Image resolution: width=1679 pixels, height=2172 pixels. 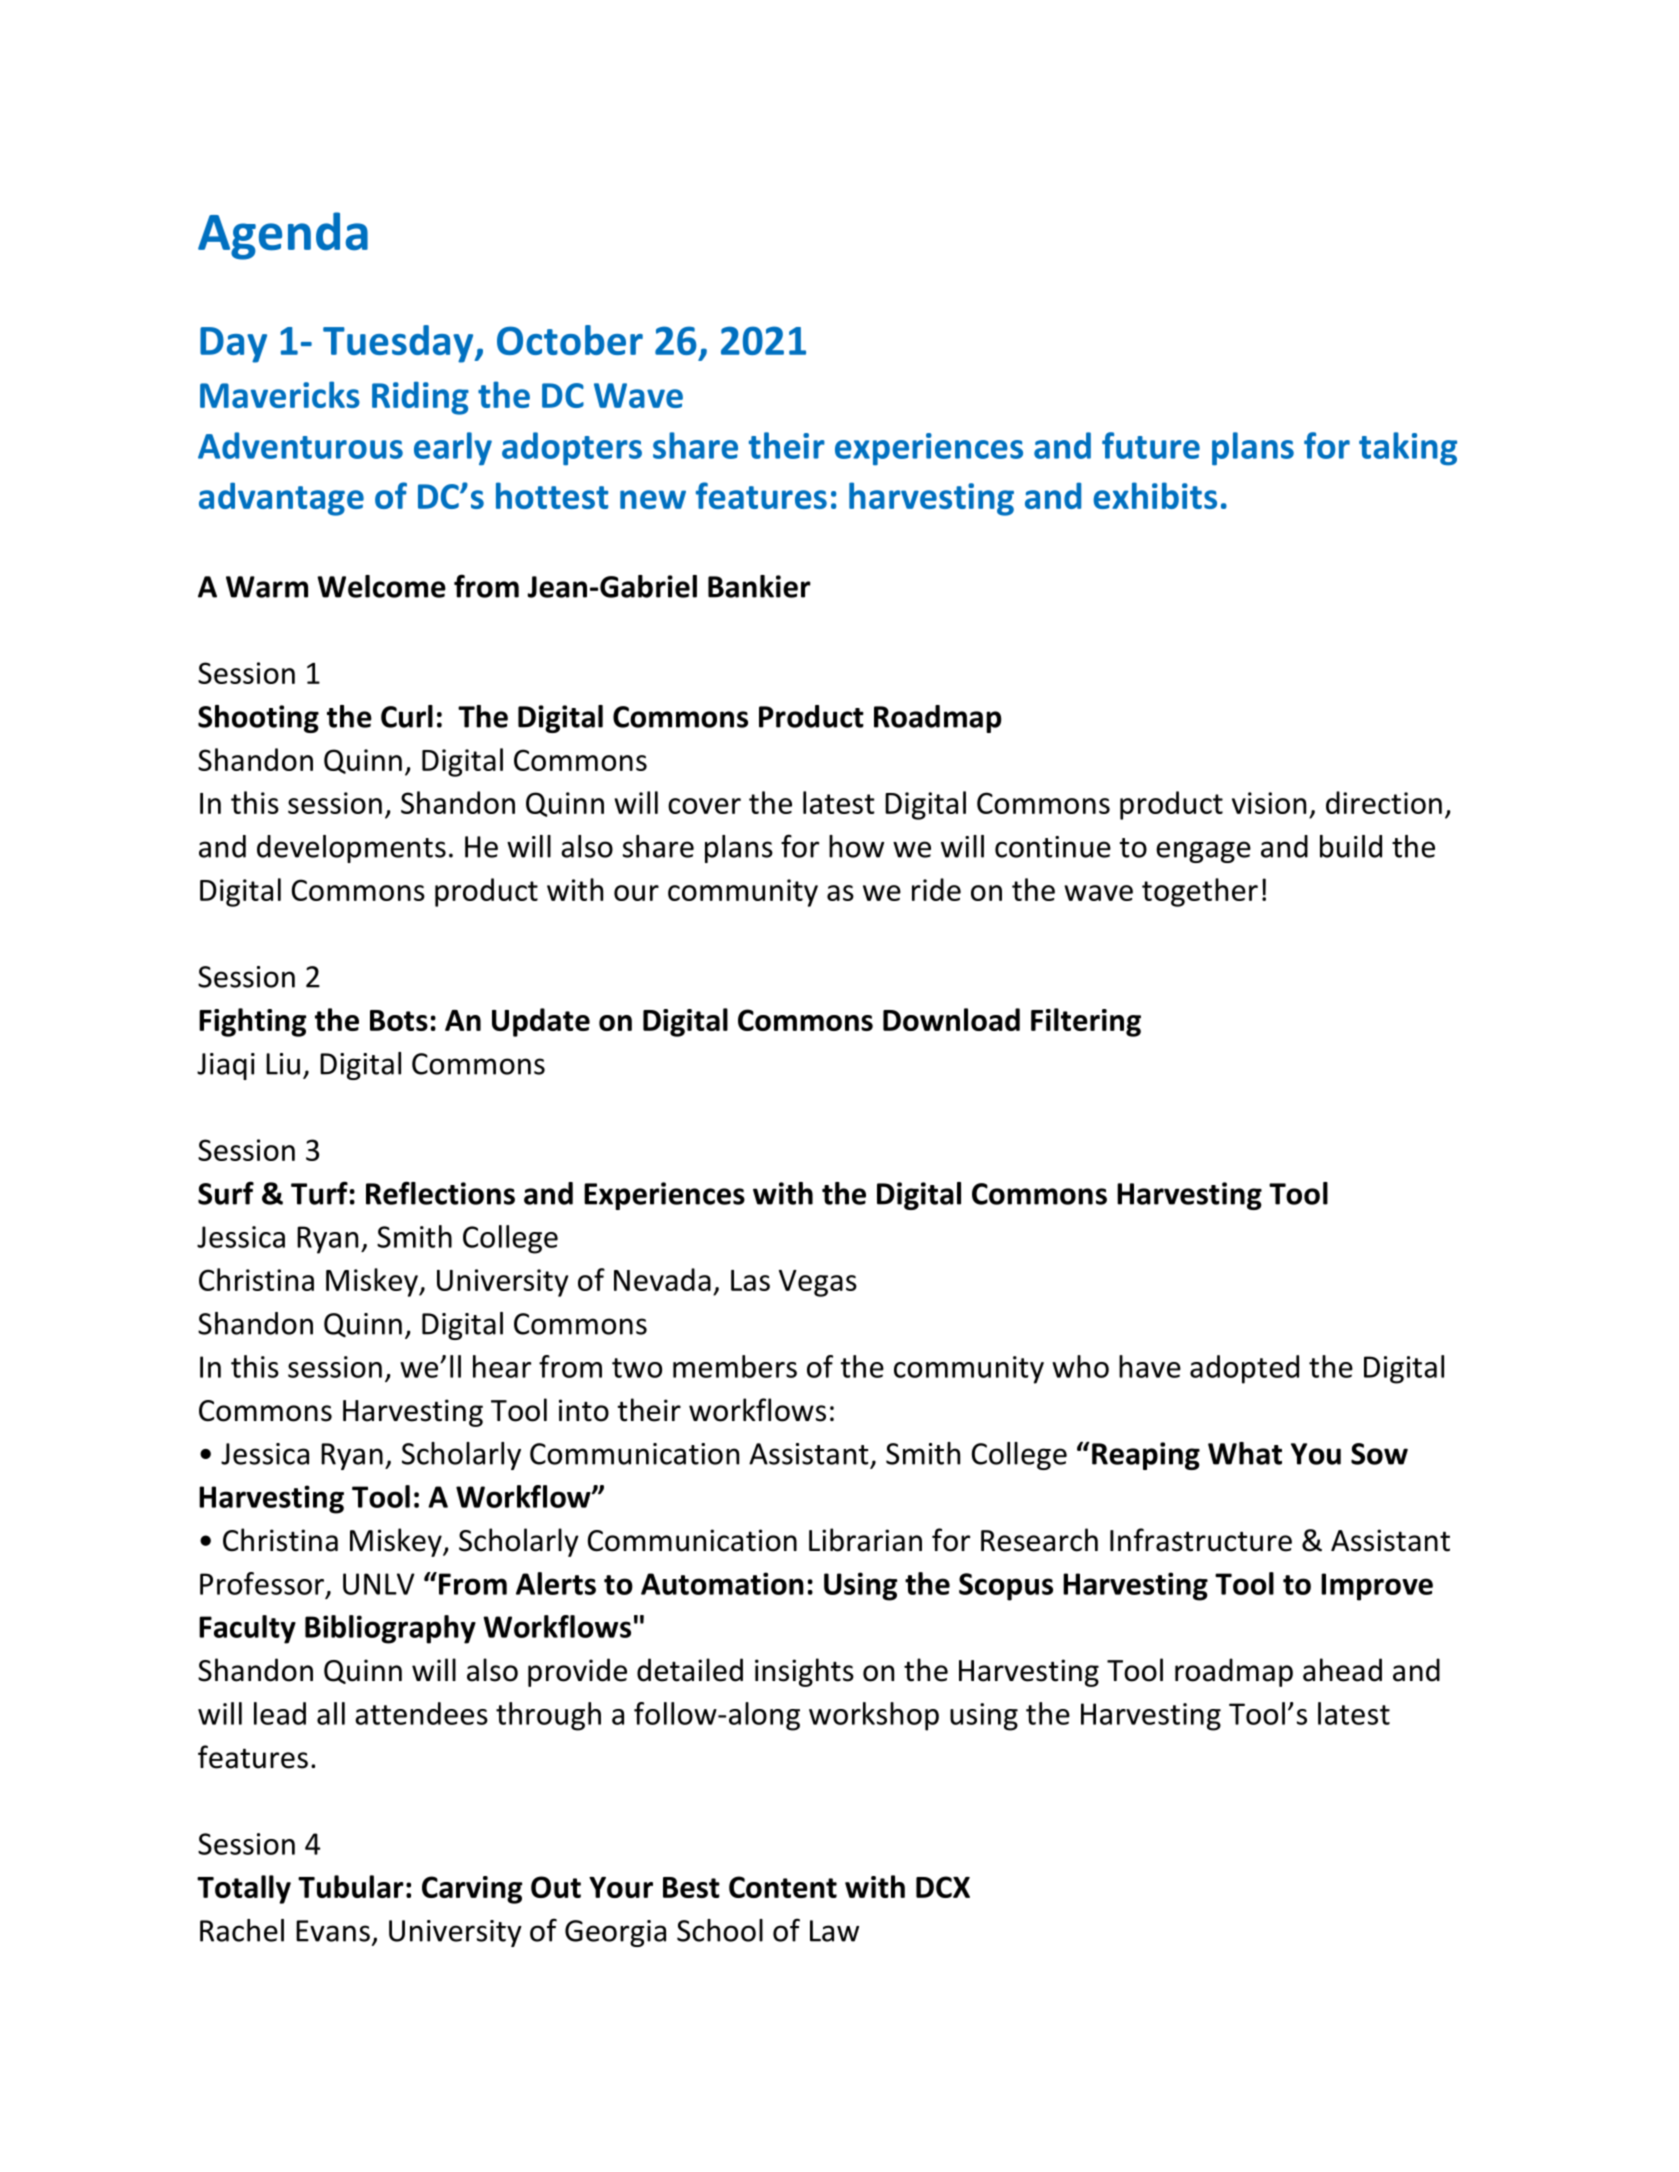 What do you see at coordinates (704, 806) in the image?
I see `cover` at bounding box center [704, 806].
